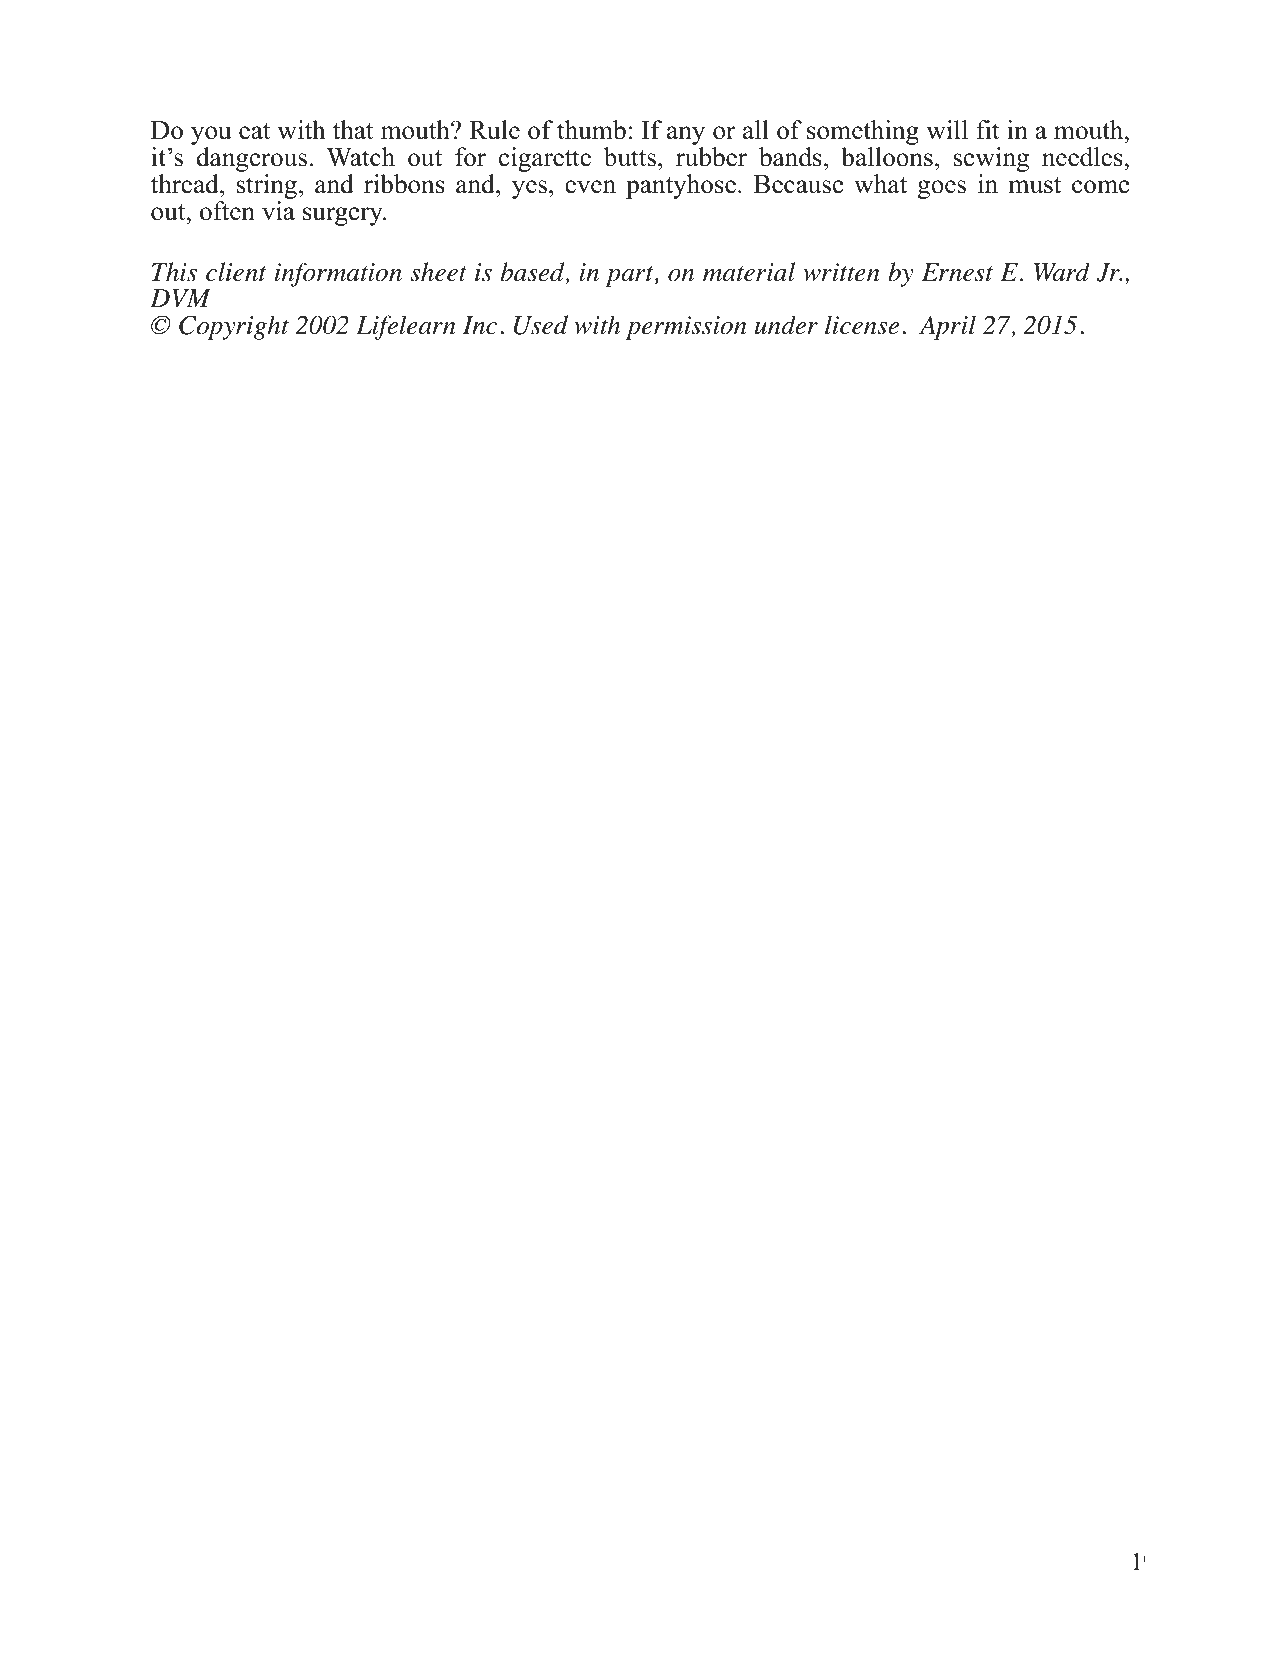 Image resolution: width=1281 pixels, height=1657 pixels. Describe the element at coordinates (942, 189) in the document. I see `goes` at that location.
